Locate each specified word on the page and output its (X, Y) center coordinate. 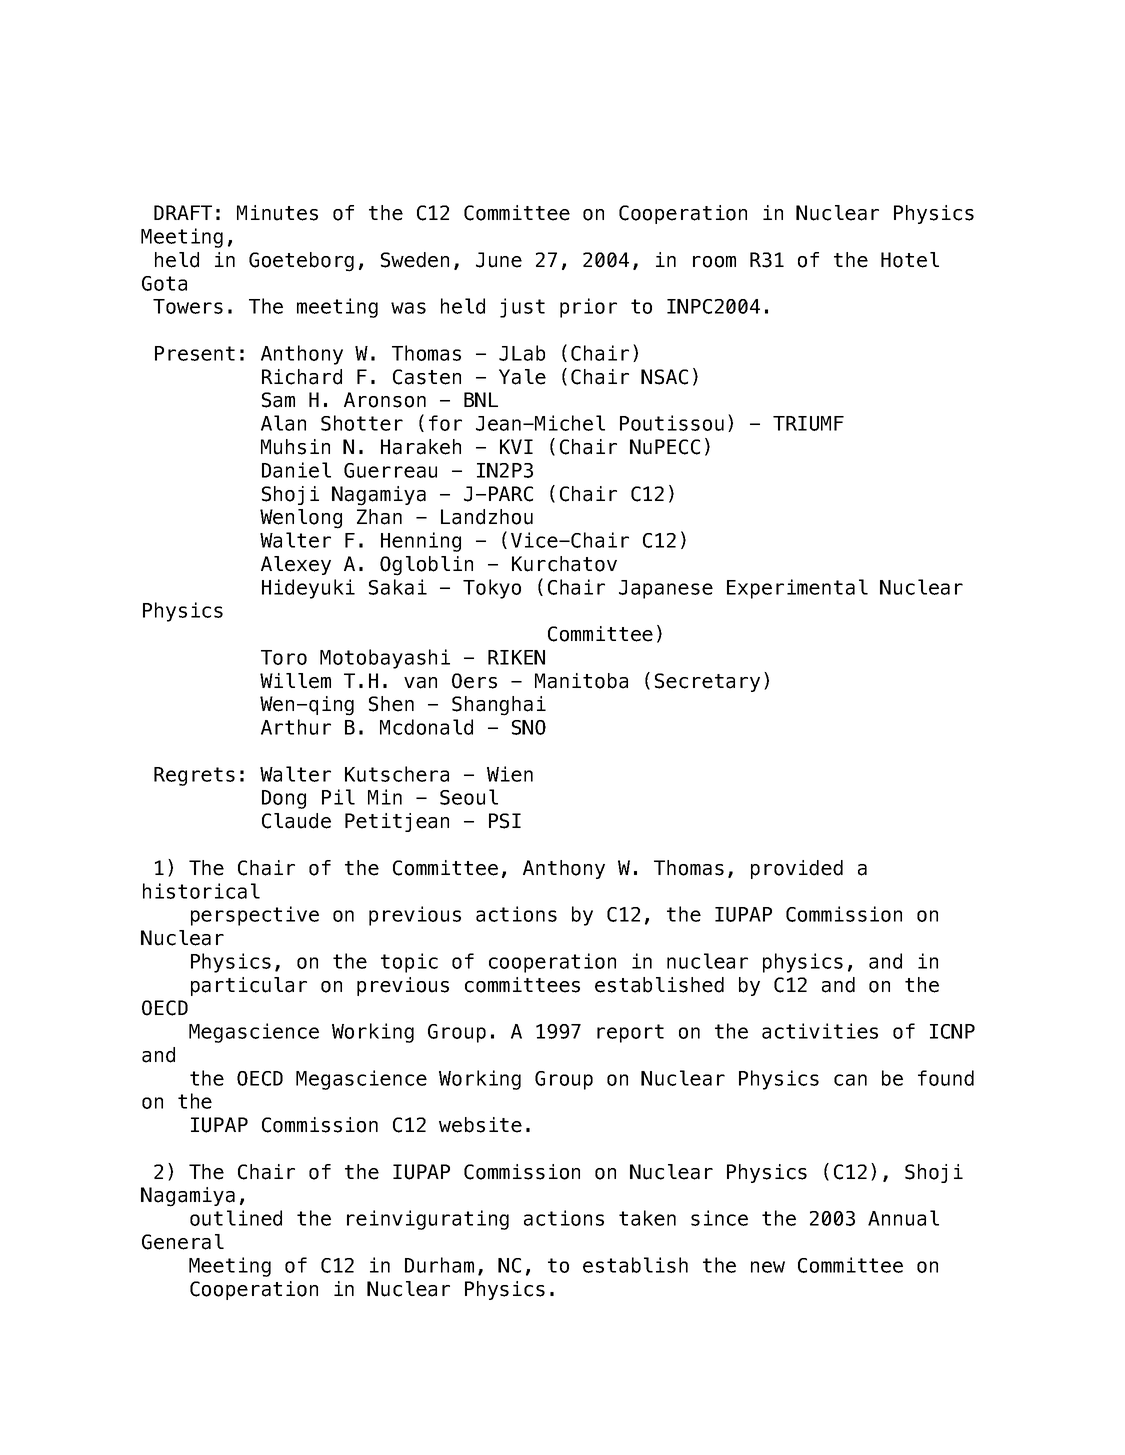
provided (797, 869)
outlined (236, 1218)
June (499, 260)
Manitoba (581, 681)
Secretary (707, 682)
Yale (522, 377)
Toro (284, 657)
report (630, 1033)
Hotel (910, 260)
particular (249, 986)
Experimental (797, 589)
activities (820, 1031)
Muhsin (295, 447)
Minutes (277, 213)
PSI (505, 821)
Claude (296, 821)
